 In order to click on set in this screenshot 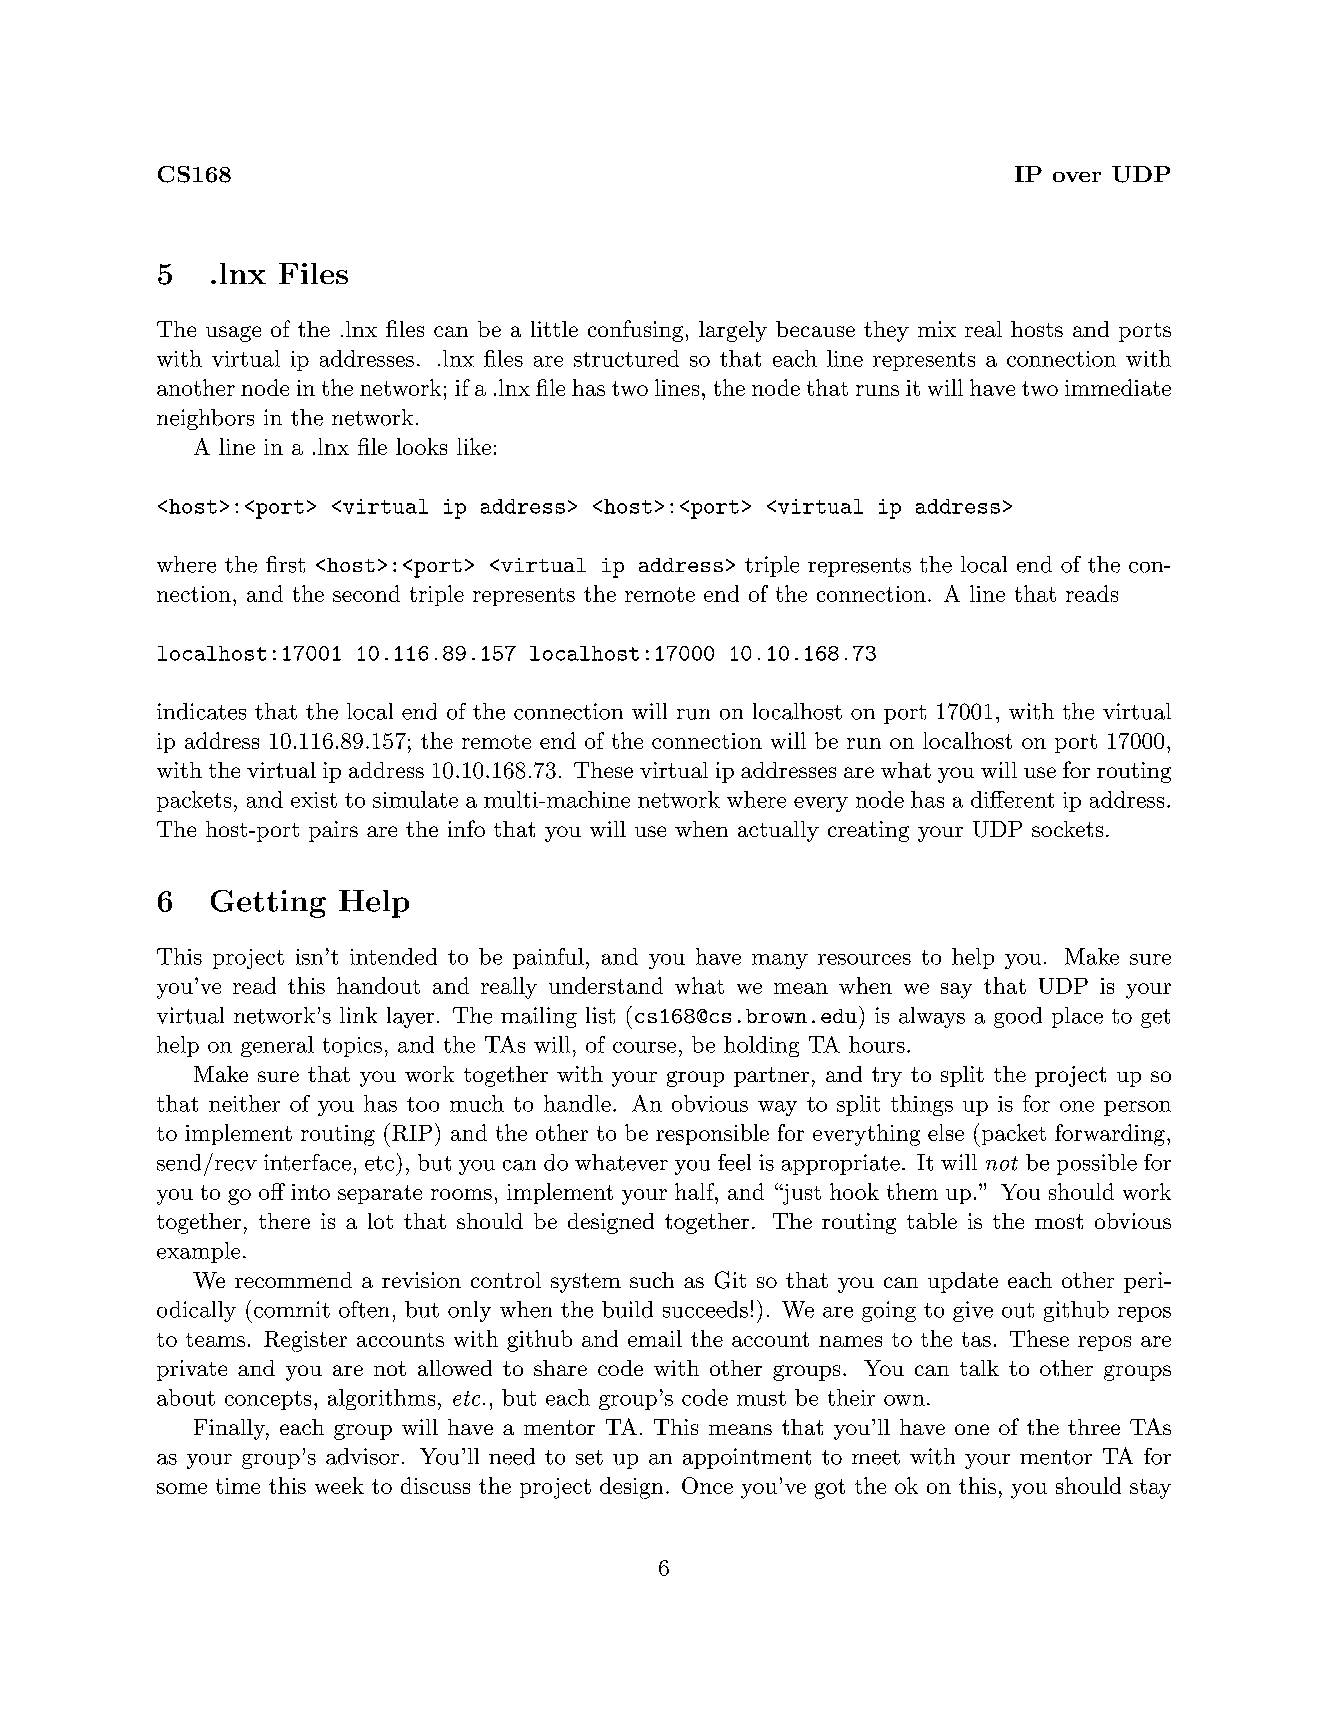, I will do `click(589, 1457)`.
